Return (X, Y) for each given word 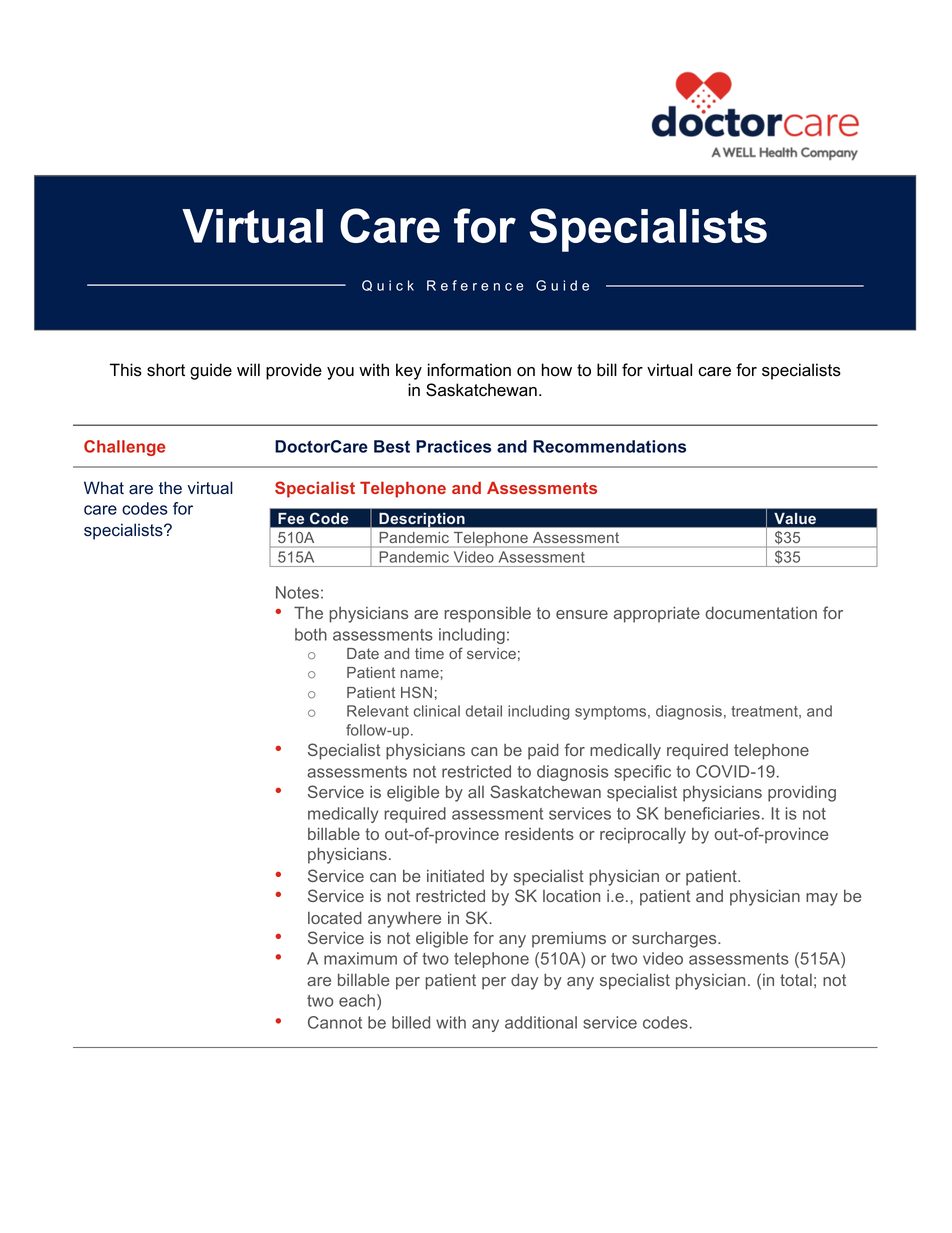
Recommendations (609, 446)
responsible (487, 614)
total (796, 980)
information (469, 370)
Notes (297, 592)
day (524, 981)
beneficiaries (712, 813)
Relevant (378, 711)
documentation (761, 612)
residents (539, 833)
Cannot (335, 1022)
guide (211, 371)
